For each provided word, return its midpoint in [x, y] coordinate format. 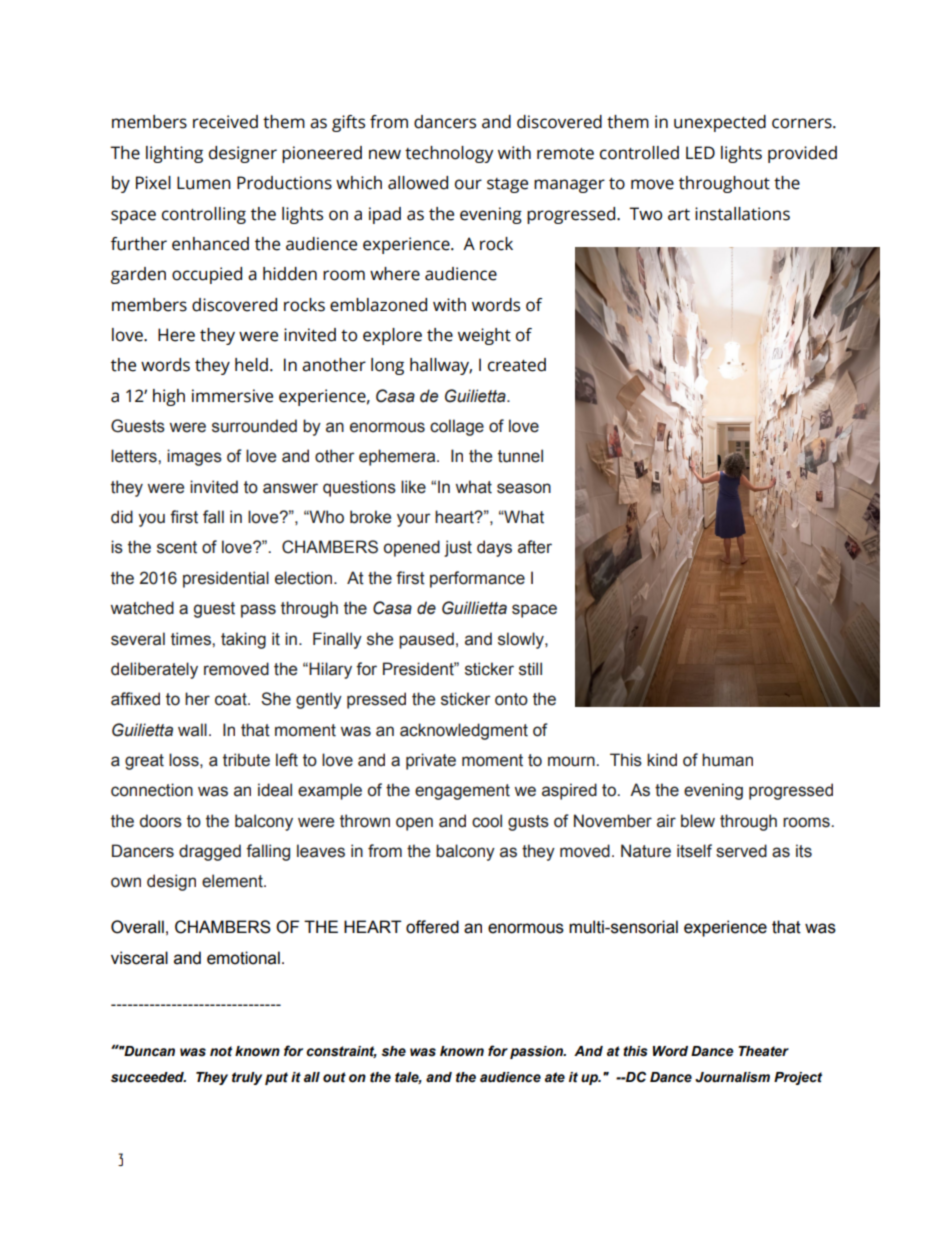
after [535, 547]
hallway [441, 366]
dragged [210, 852]
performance [477, 579]
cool [487, 821]
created [517, 365]
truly [247, 1078]
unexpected [720, 123]
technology [449, 154]
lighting [174, 154]
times [192, 639]
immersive [232, 396]
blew [698, 821]
